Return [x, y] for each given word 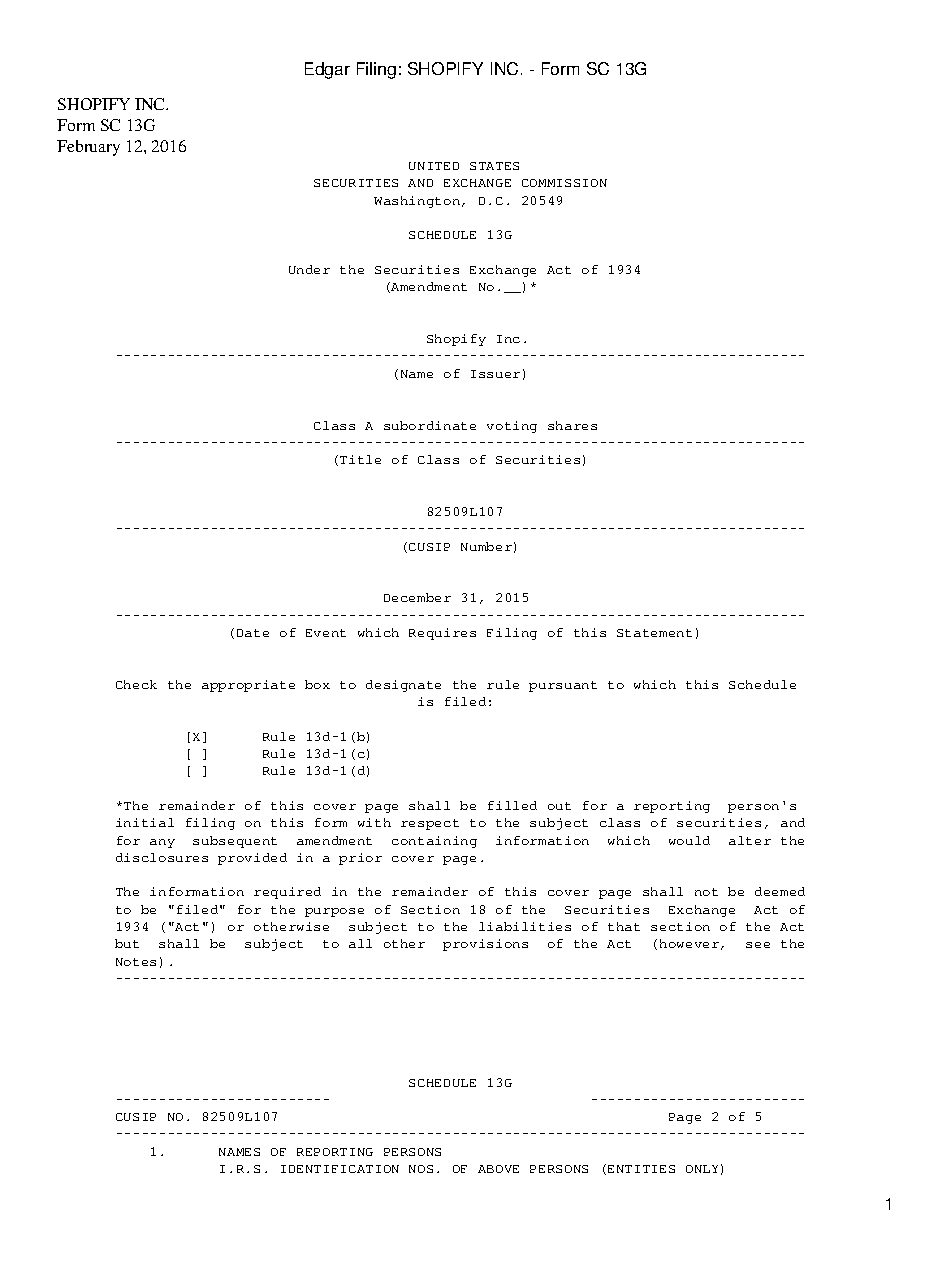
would [689, 840]
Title [360, 459]
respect [430, 824]
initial [145, 822]
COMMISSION [564, 183]
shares [572, 425]
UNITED [434, 166]
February [88, 148]
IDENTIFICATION [340, 1169]
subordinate [430, 425]
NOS [421, 1169]
